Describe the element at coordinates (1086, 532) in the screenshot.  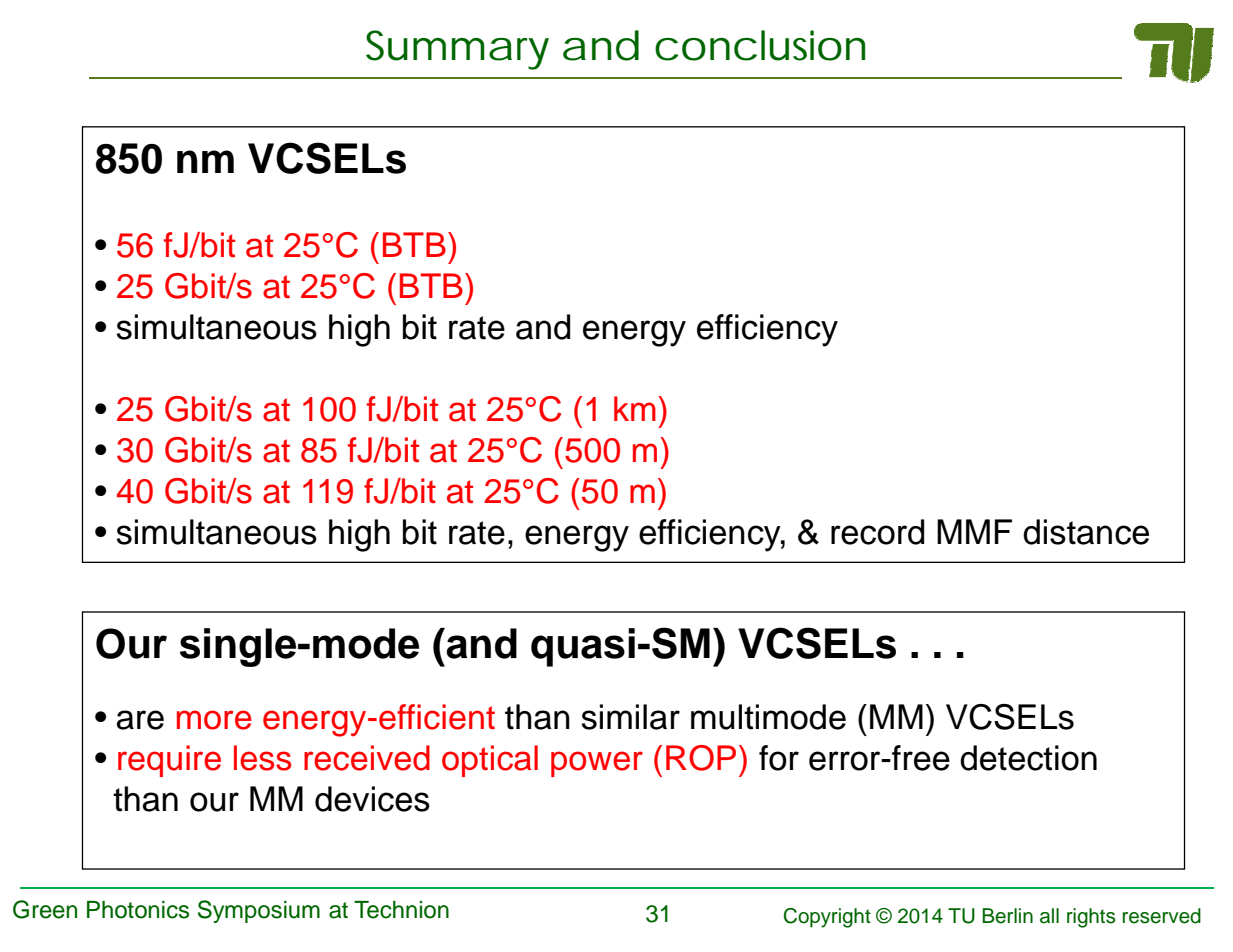
I see `distance` at that location.
